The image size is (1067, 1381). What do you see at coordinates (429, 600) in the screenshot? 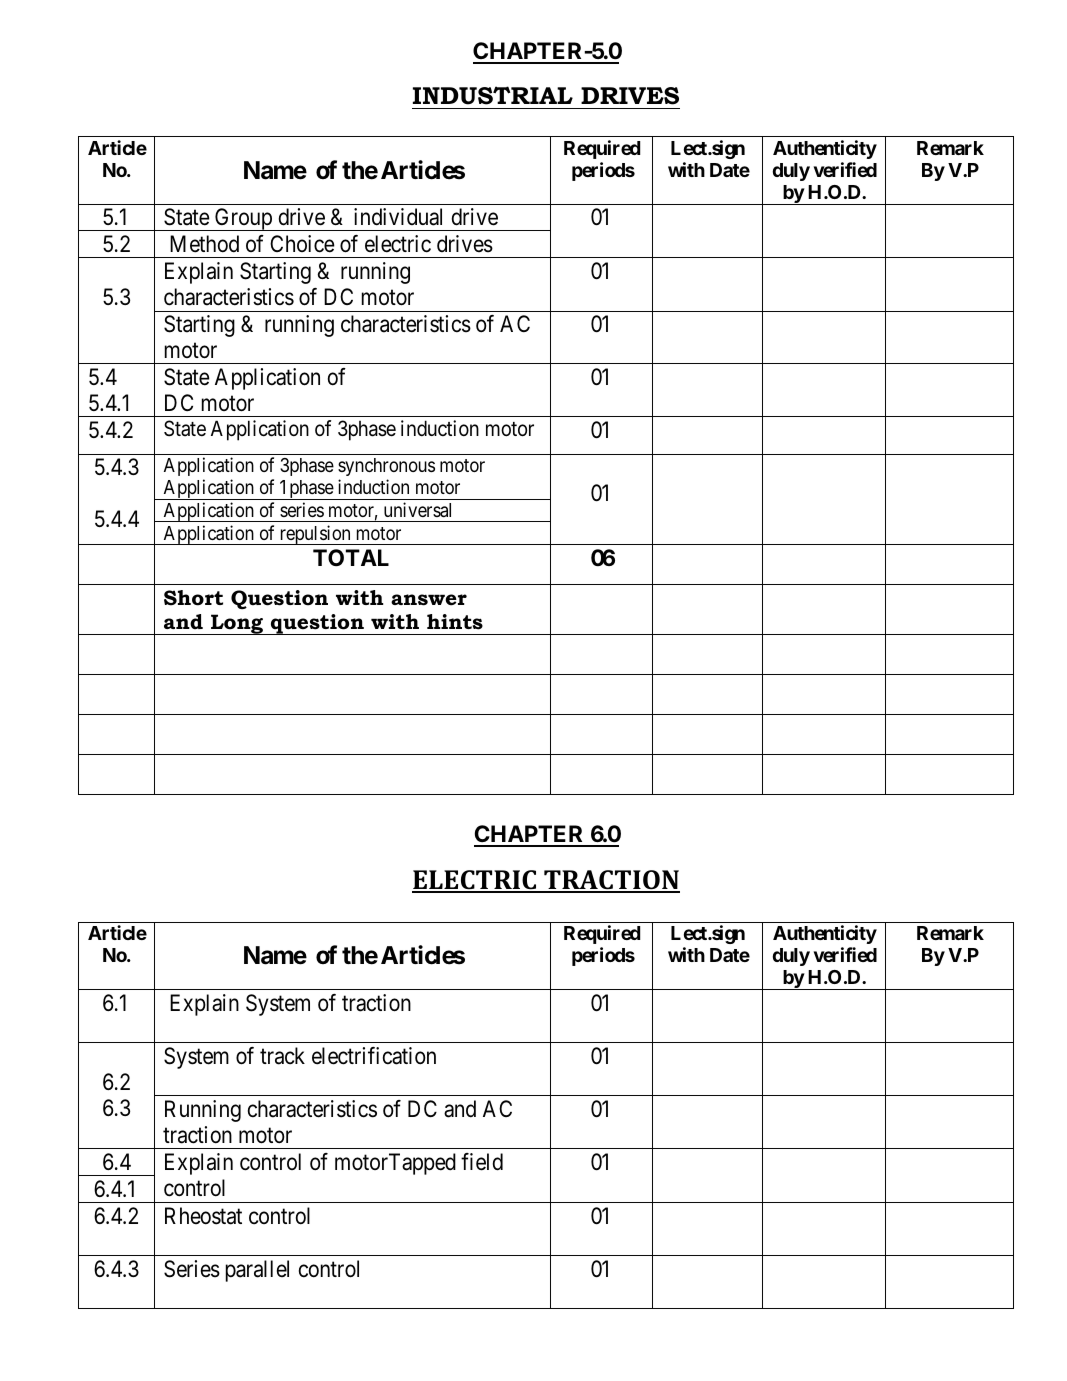
I see `answer` at bounding box center [429, 600].
